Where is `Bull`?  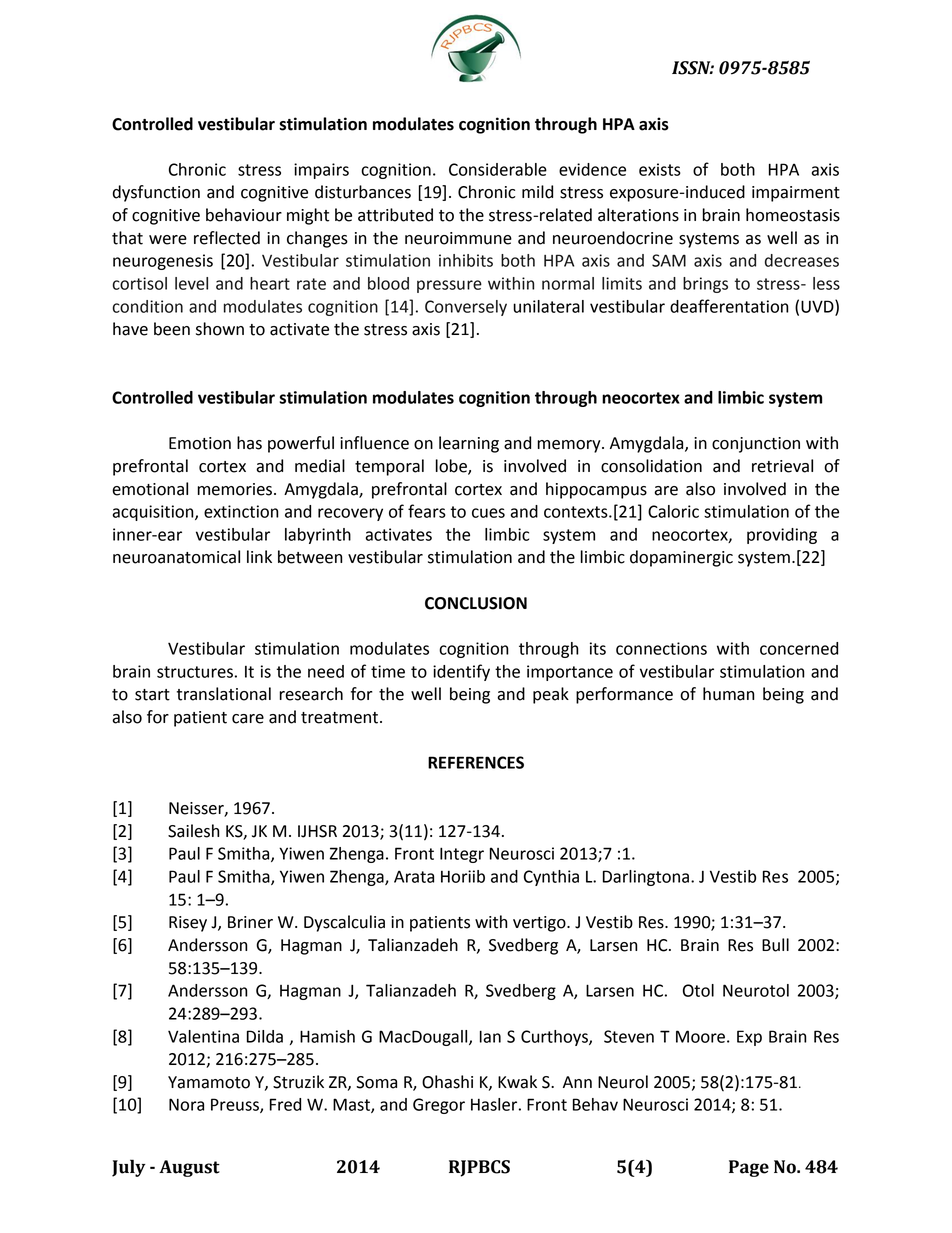
Bull is located at coordinates (775, 945).
